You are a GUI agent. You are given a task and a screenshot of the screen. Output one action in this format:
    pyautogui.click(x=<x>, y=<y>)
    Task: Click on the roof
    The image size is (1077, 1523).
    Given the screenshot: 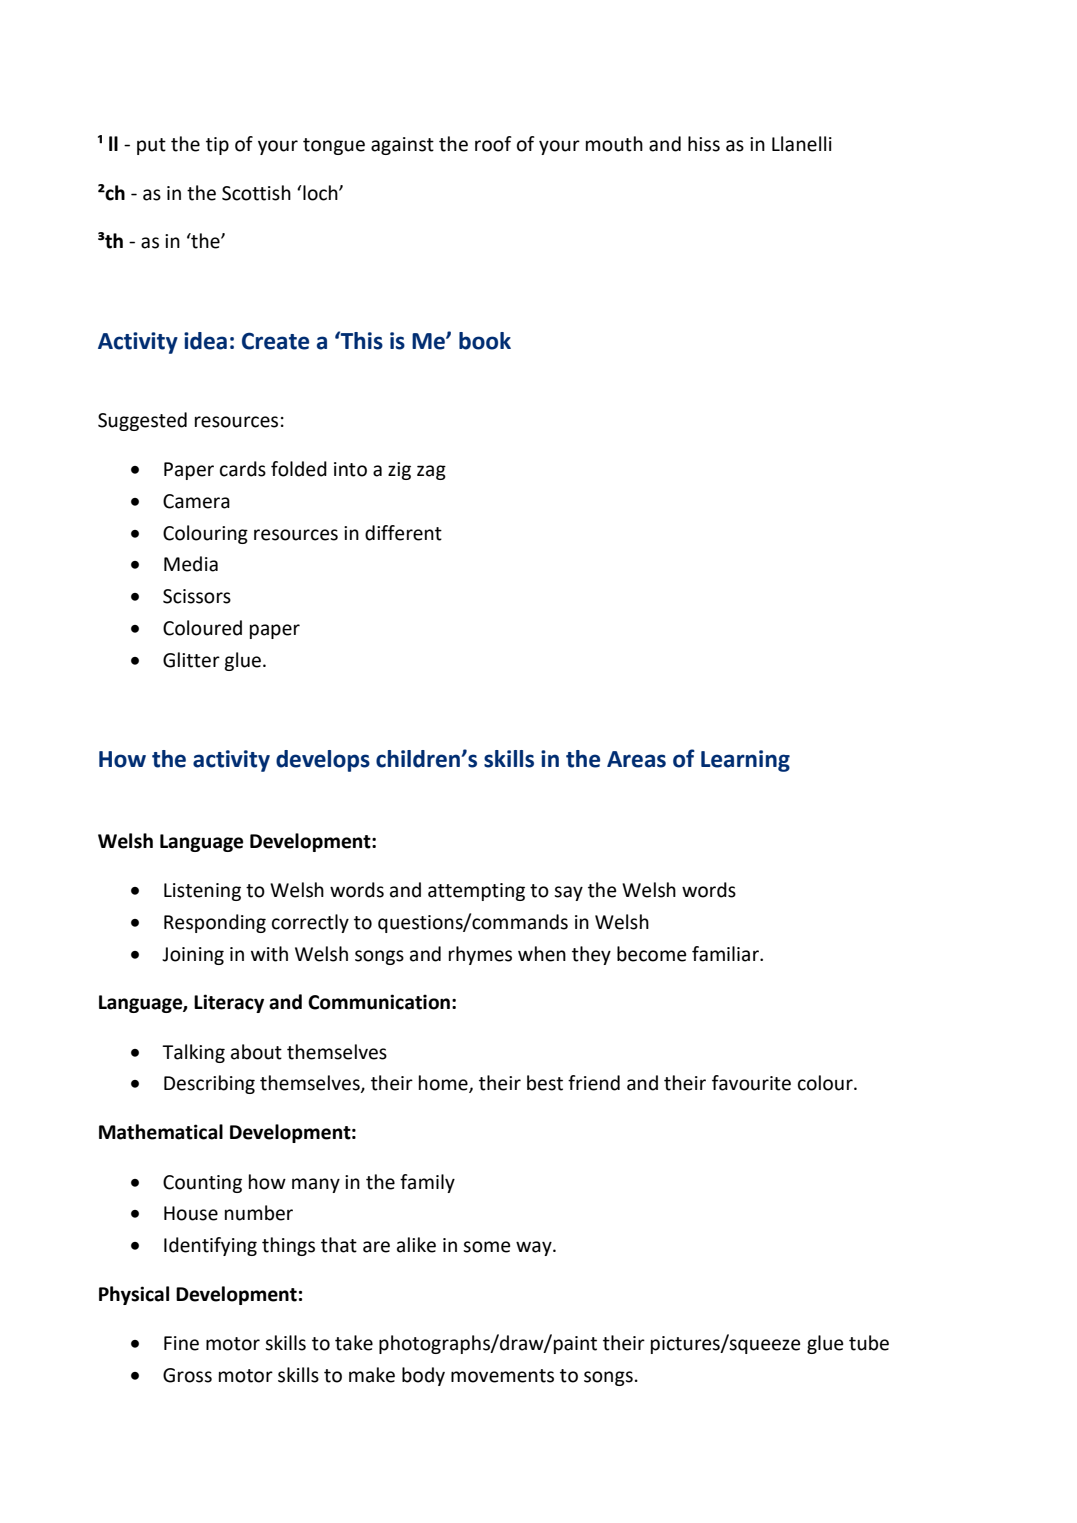 What is the action you would take?
    pyautogui.click(x=493, y=144)
